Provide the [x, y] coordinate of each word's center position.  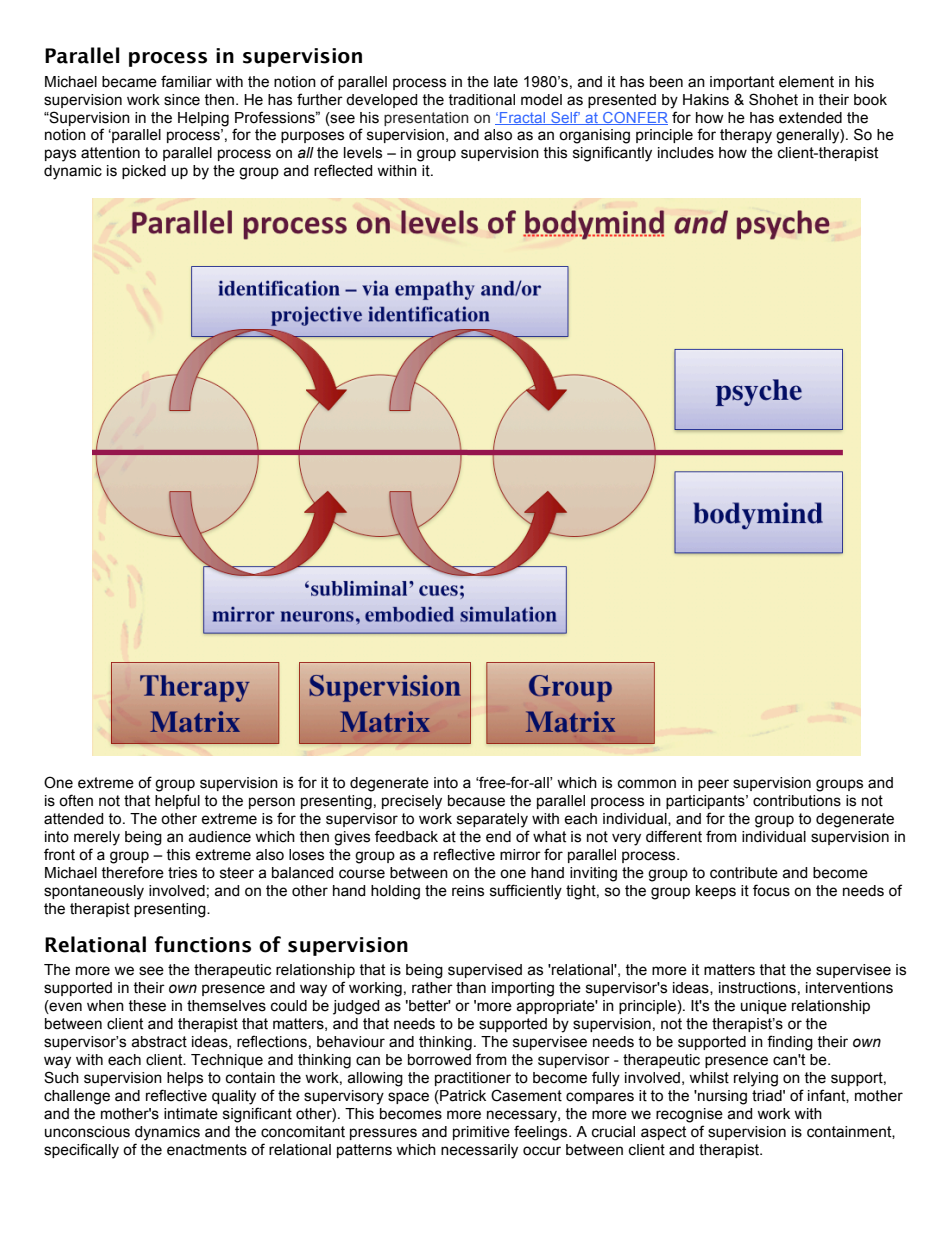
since [182, 100]
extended [810, 118]
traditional [481, 100]
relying [756, 1079]
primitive [481, 1133]
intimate [191, 1114]
